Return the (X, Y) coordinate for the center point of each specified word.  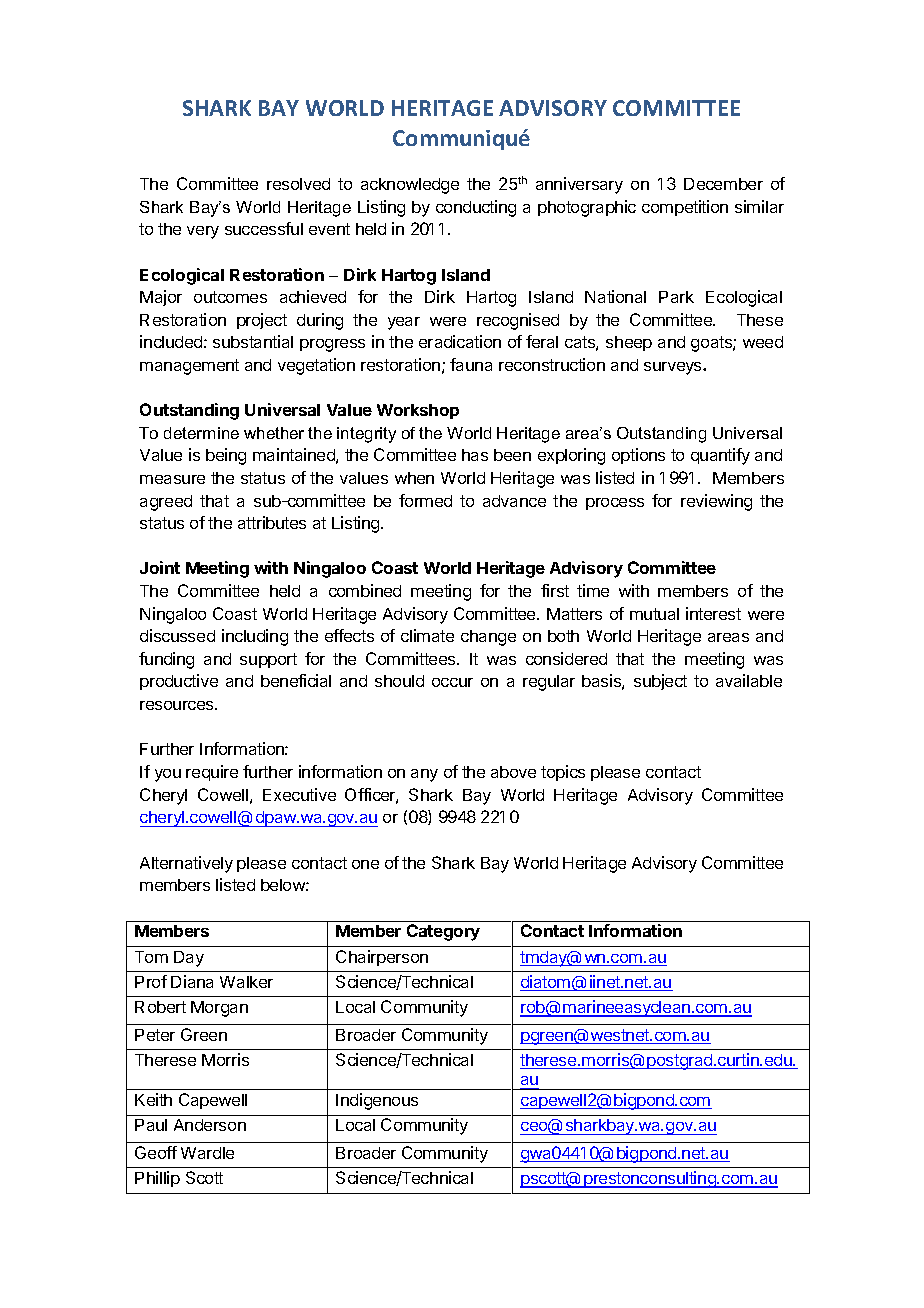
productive (179, 682)
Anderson (210, 1125)
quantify (720, 456)
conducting (476, 208)
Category (443, 932)
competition (685, 208)
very (203, 232)
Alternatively (186, 864)
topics (563, 773)
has (475, 455)
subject (660, 682)
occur (452, 682)
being (226, 456)
